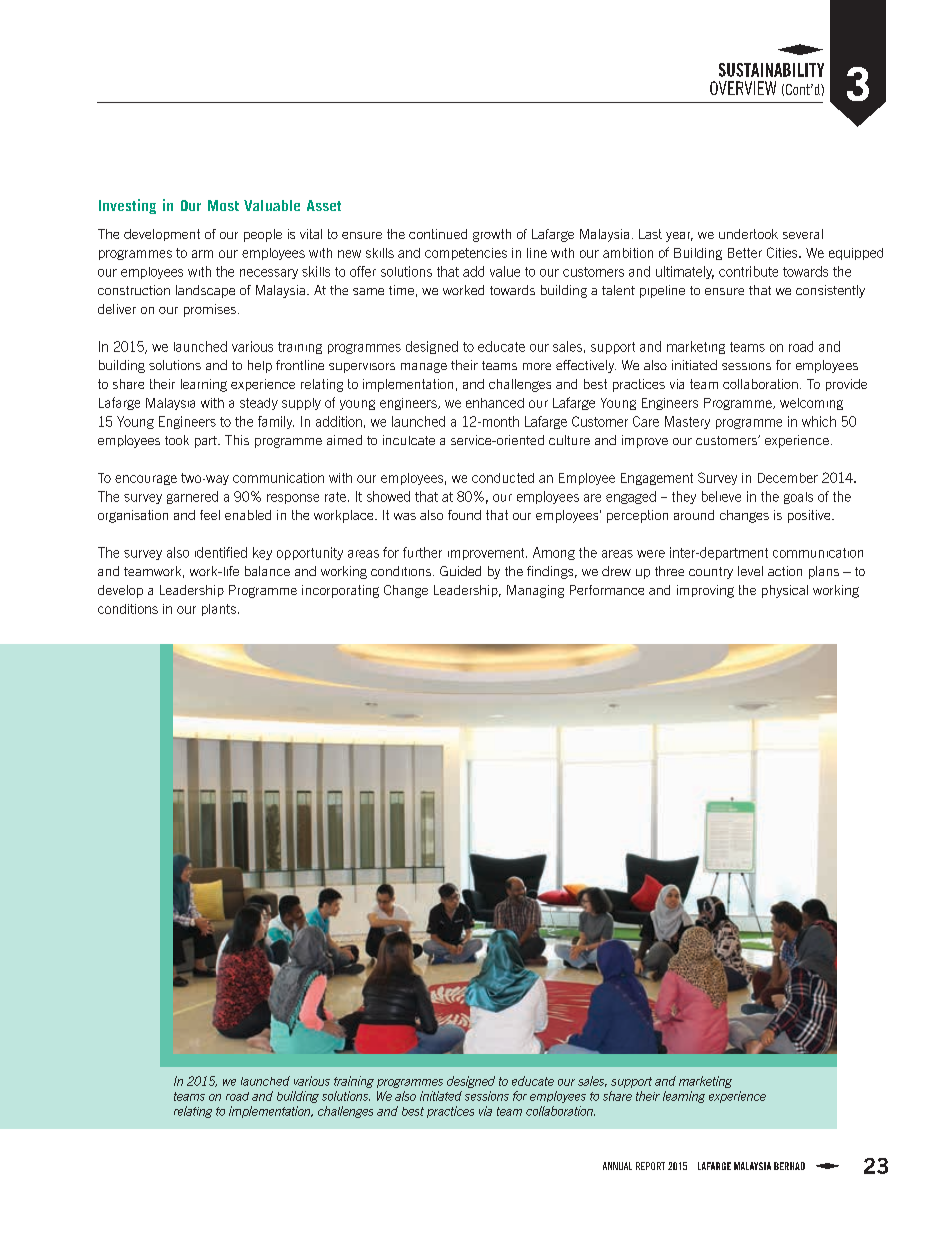 The height and width of the page is (1240, 952). Describe the element at coordinates (492, 235) in the page. I see `growth` at that location.
